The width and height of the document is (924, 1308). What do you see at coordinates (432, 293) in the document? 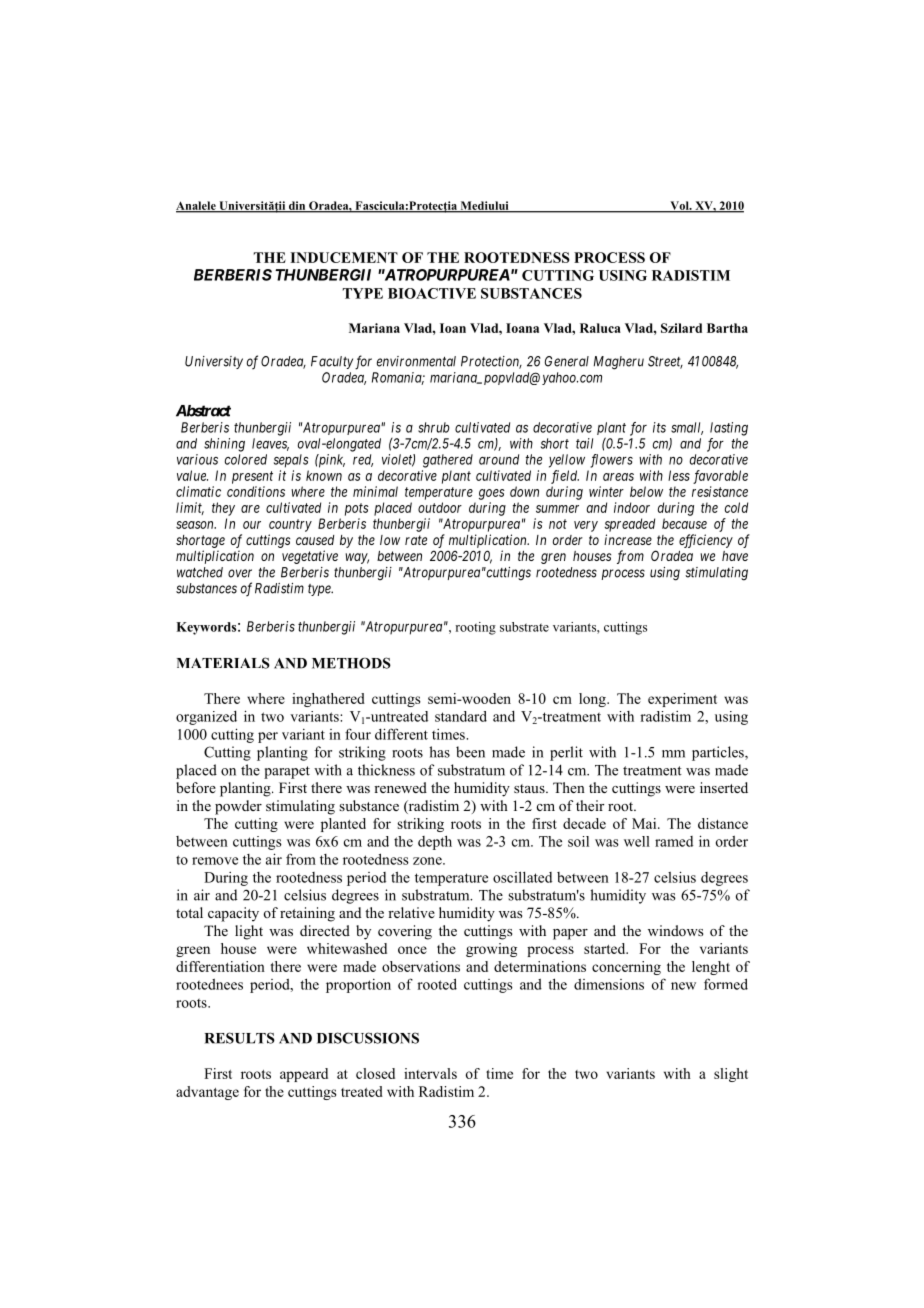
I see `BIOACTIVE` at bounding box center [432, 293].
